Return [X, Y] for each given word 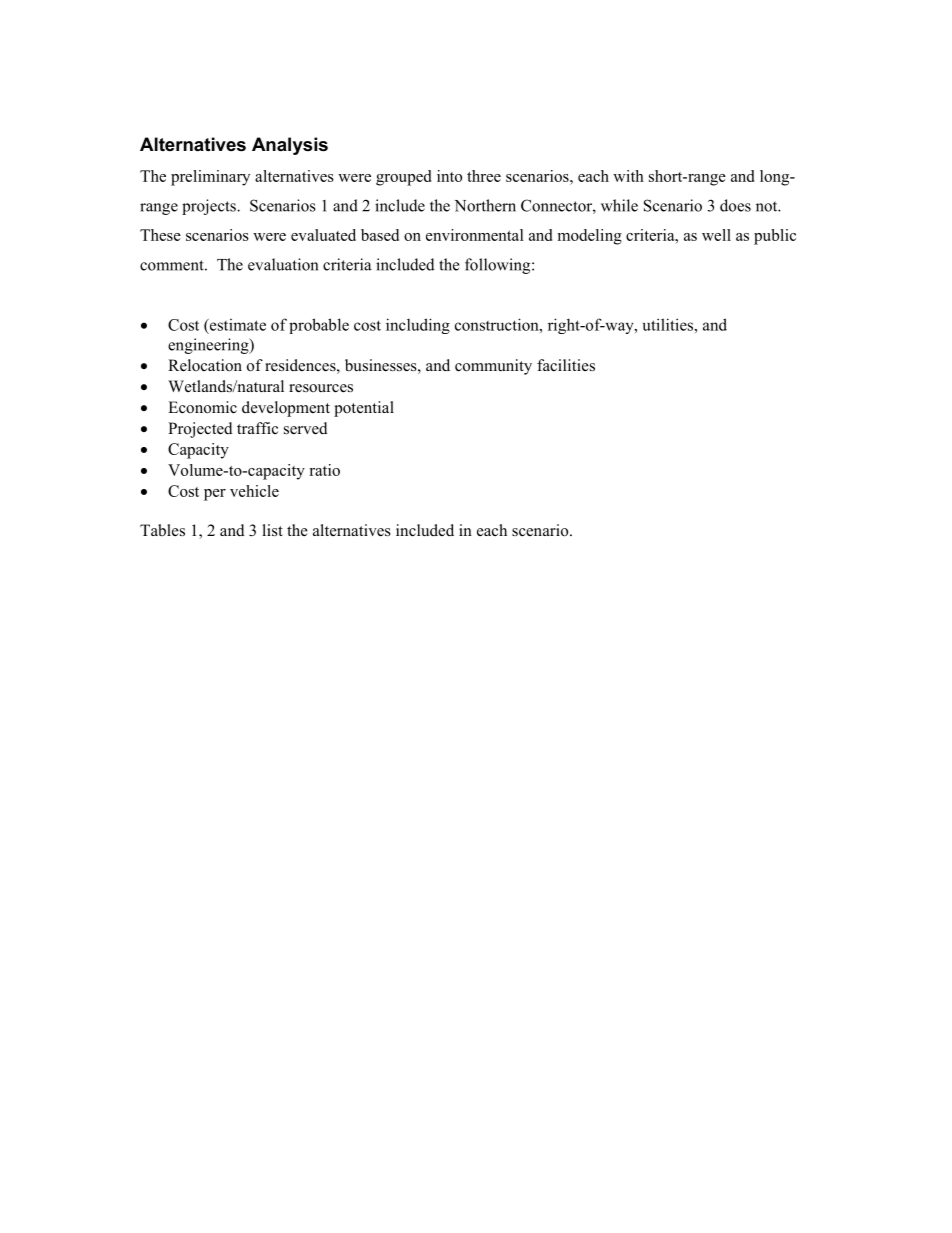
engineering [209, 346]
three [484, 176]
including [418, 326]
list [272, 530]
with [628, 176]
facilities [566, 365]
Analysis [290, 146]
